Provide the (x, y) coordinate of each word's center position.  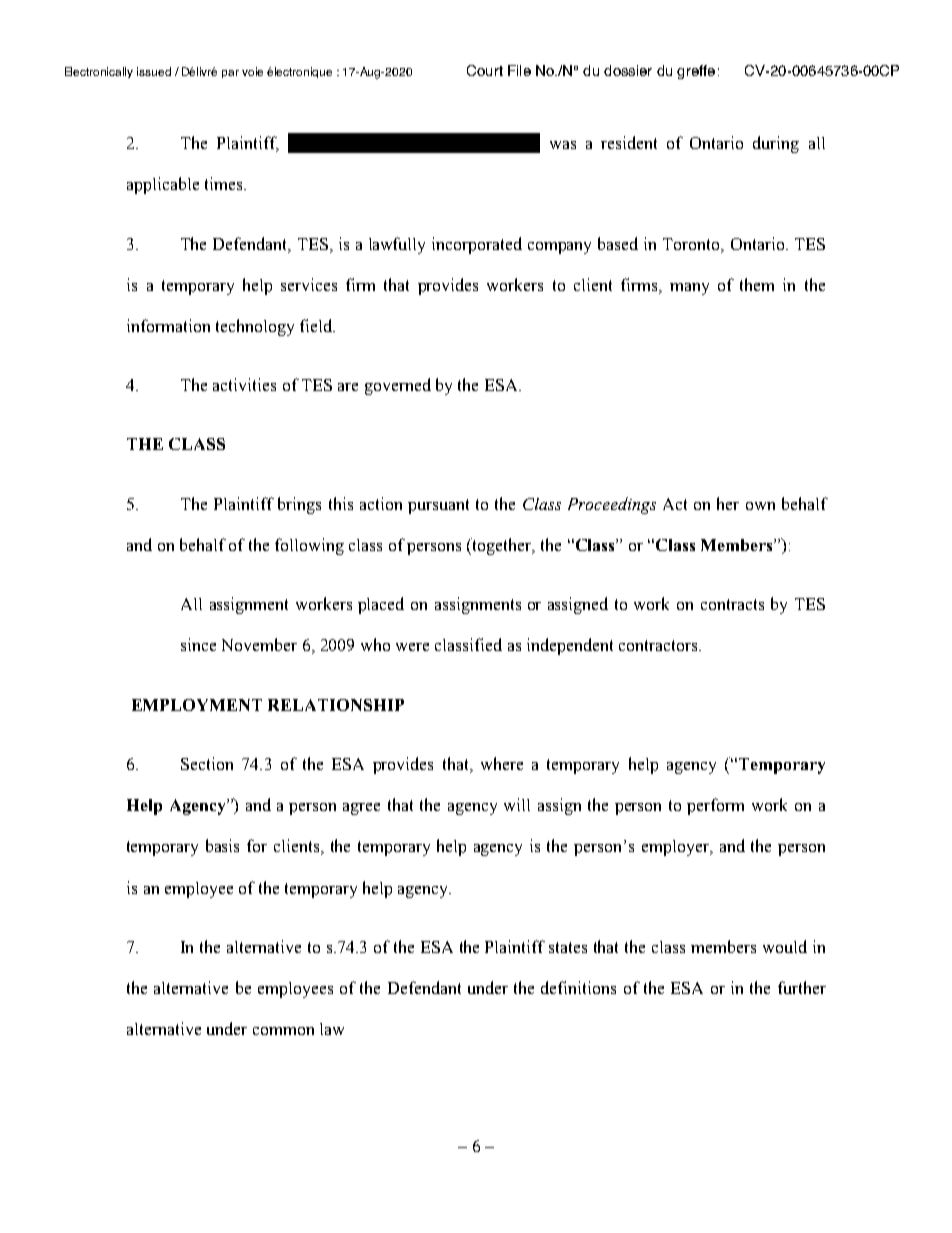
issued (154, 71)
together (502, 546)
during (776, 144)
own (760, 506)
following (309, 546)
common (283, 1031)
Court (485, 70)
